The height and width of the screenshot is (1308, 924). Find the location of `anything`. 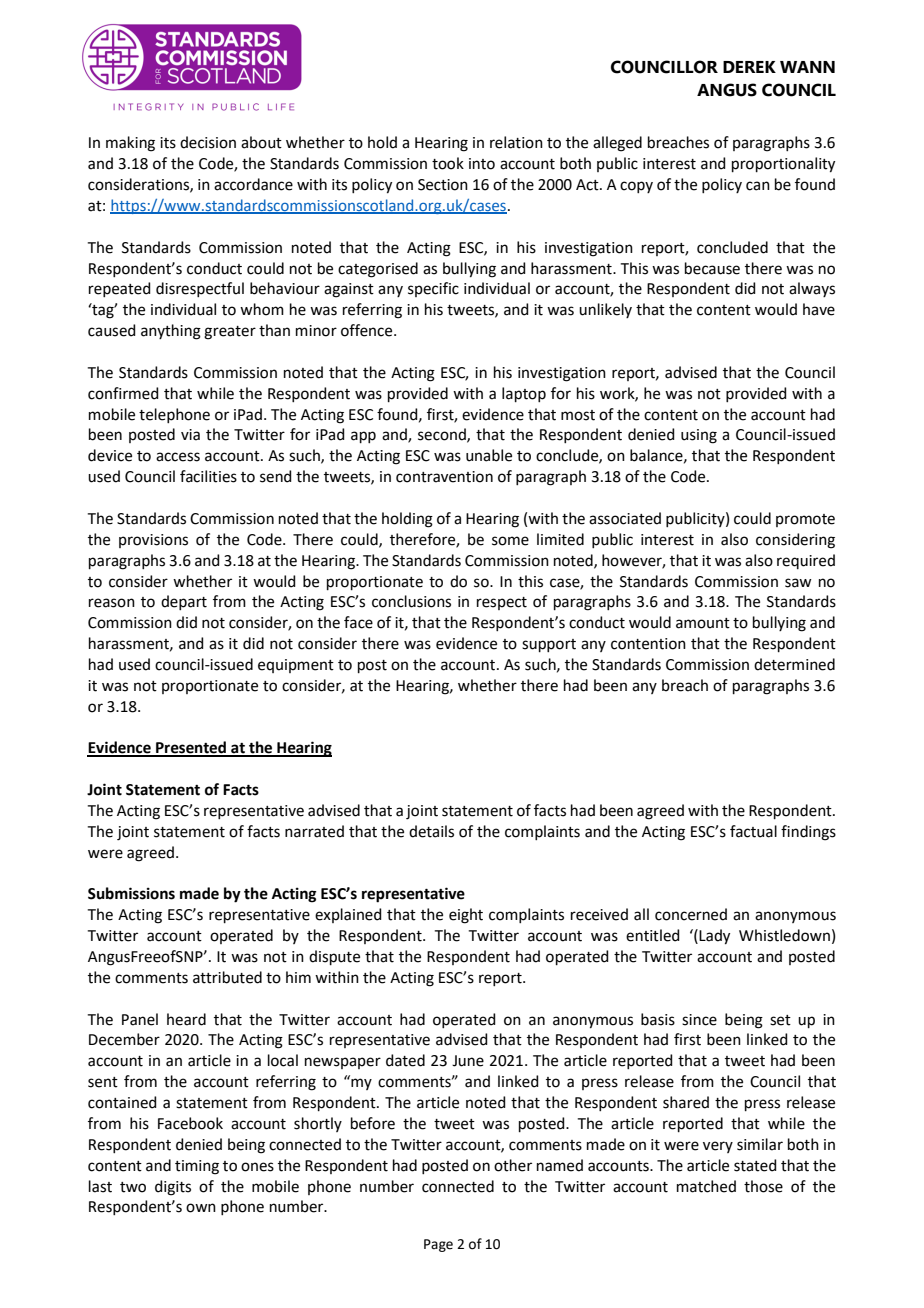

anything is located at coordinates (171, 332).
